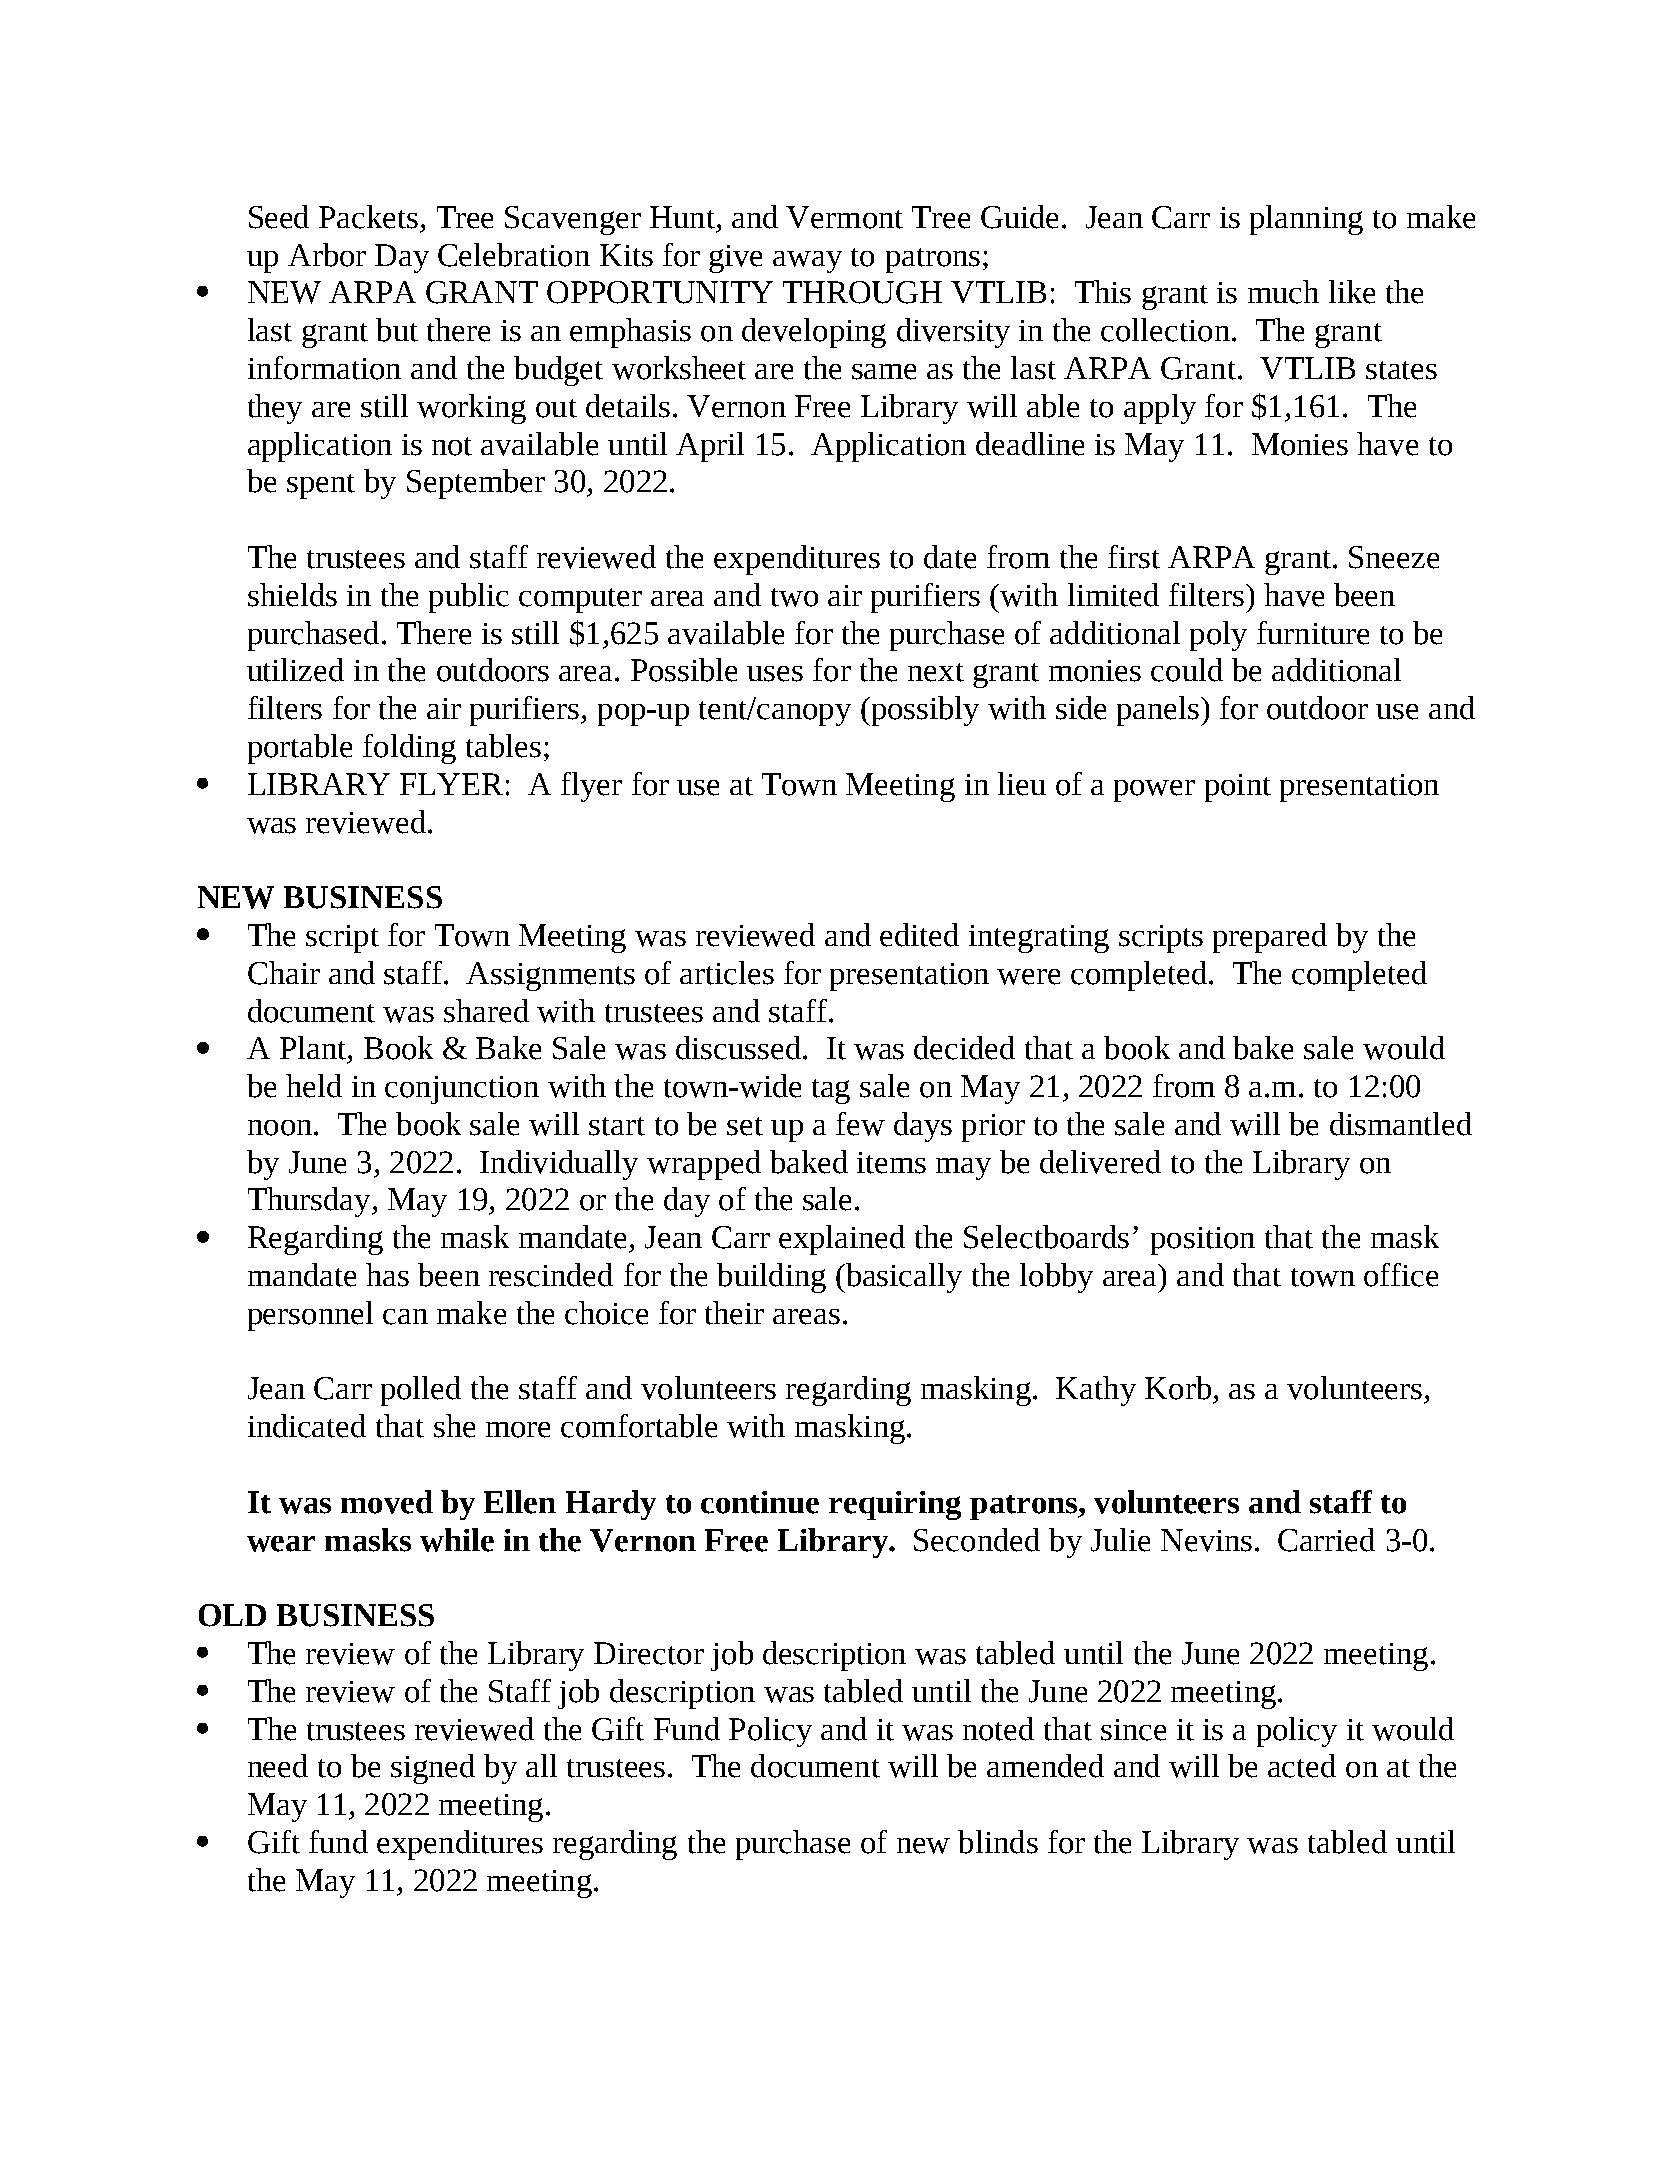 This screenshot has width=1676, height=2169. I want to click on blinds, so click(998, 1842).
